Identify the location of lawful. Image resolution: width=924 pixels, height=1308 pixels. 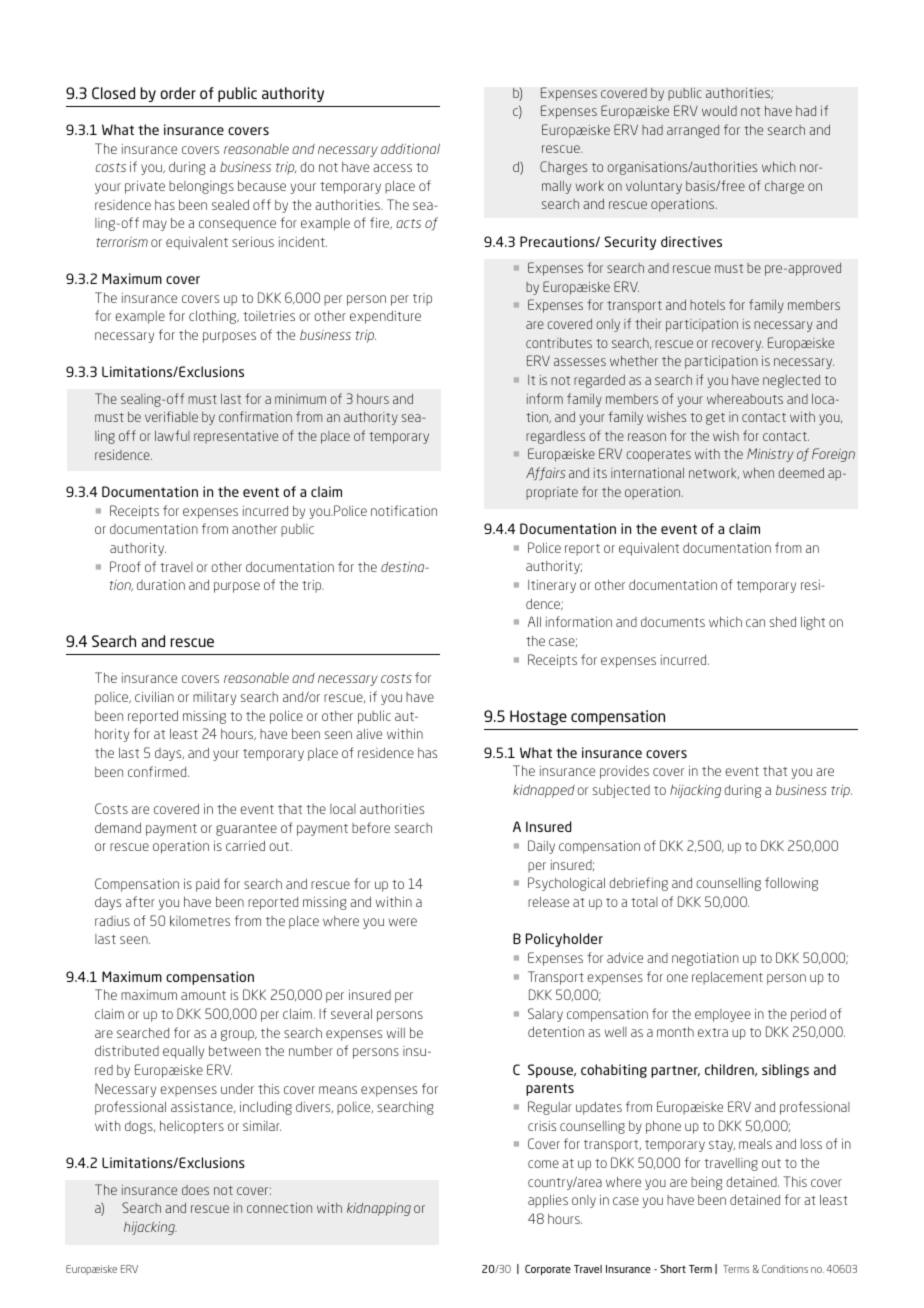
(172, 435).
